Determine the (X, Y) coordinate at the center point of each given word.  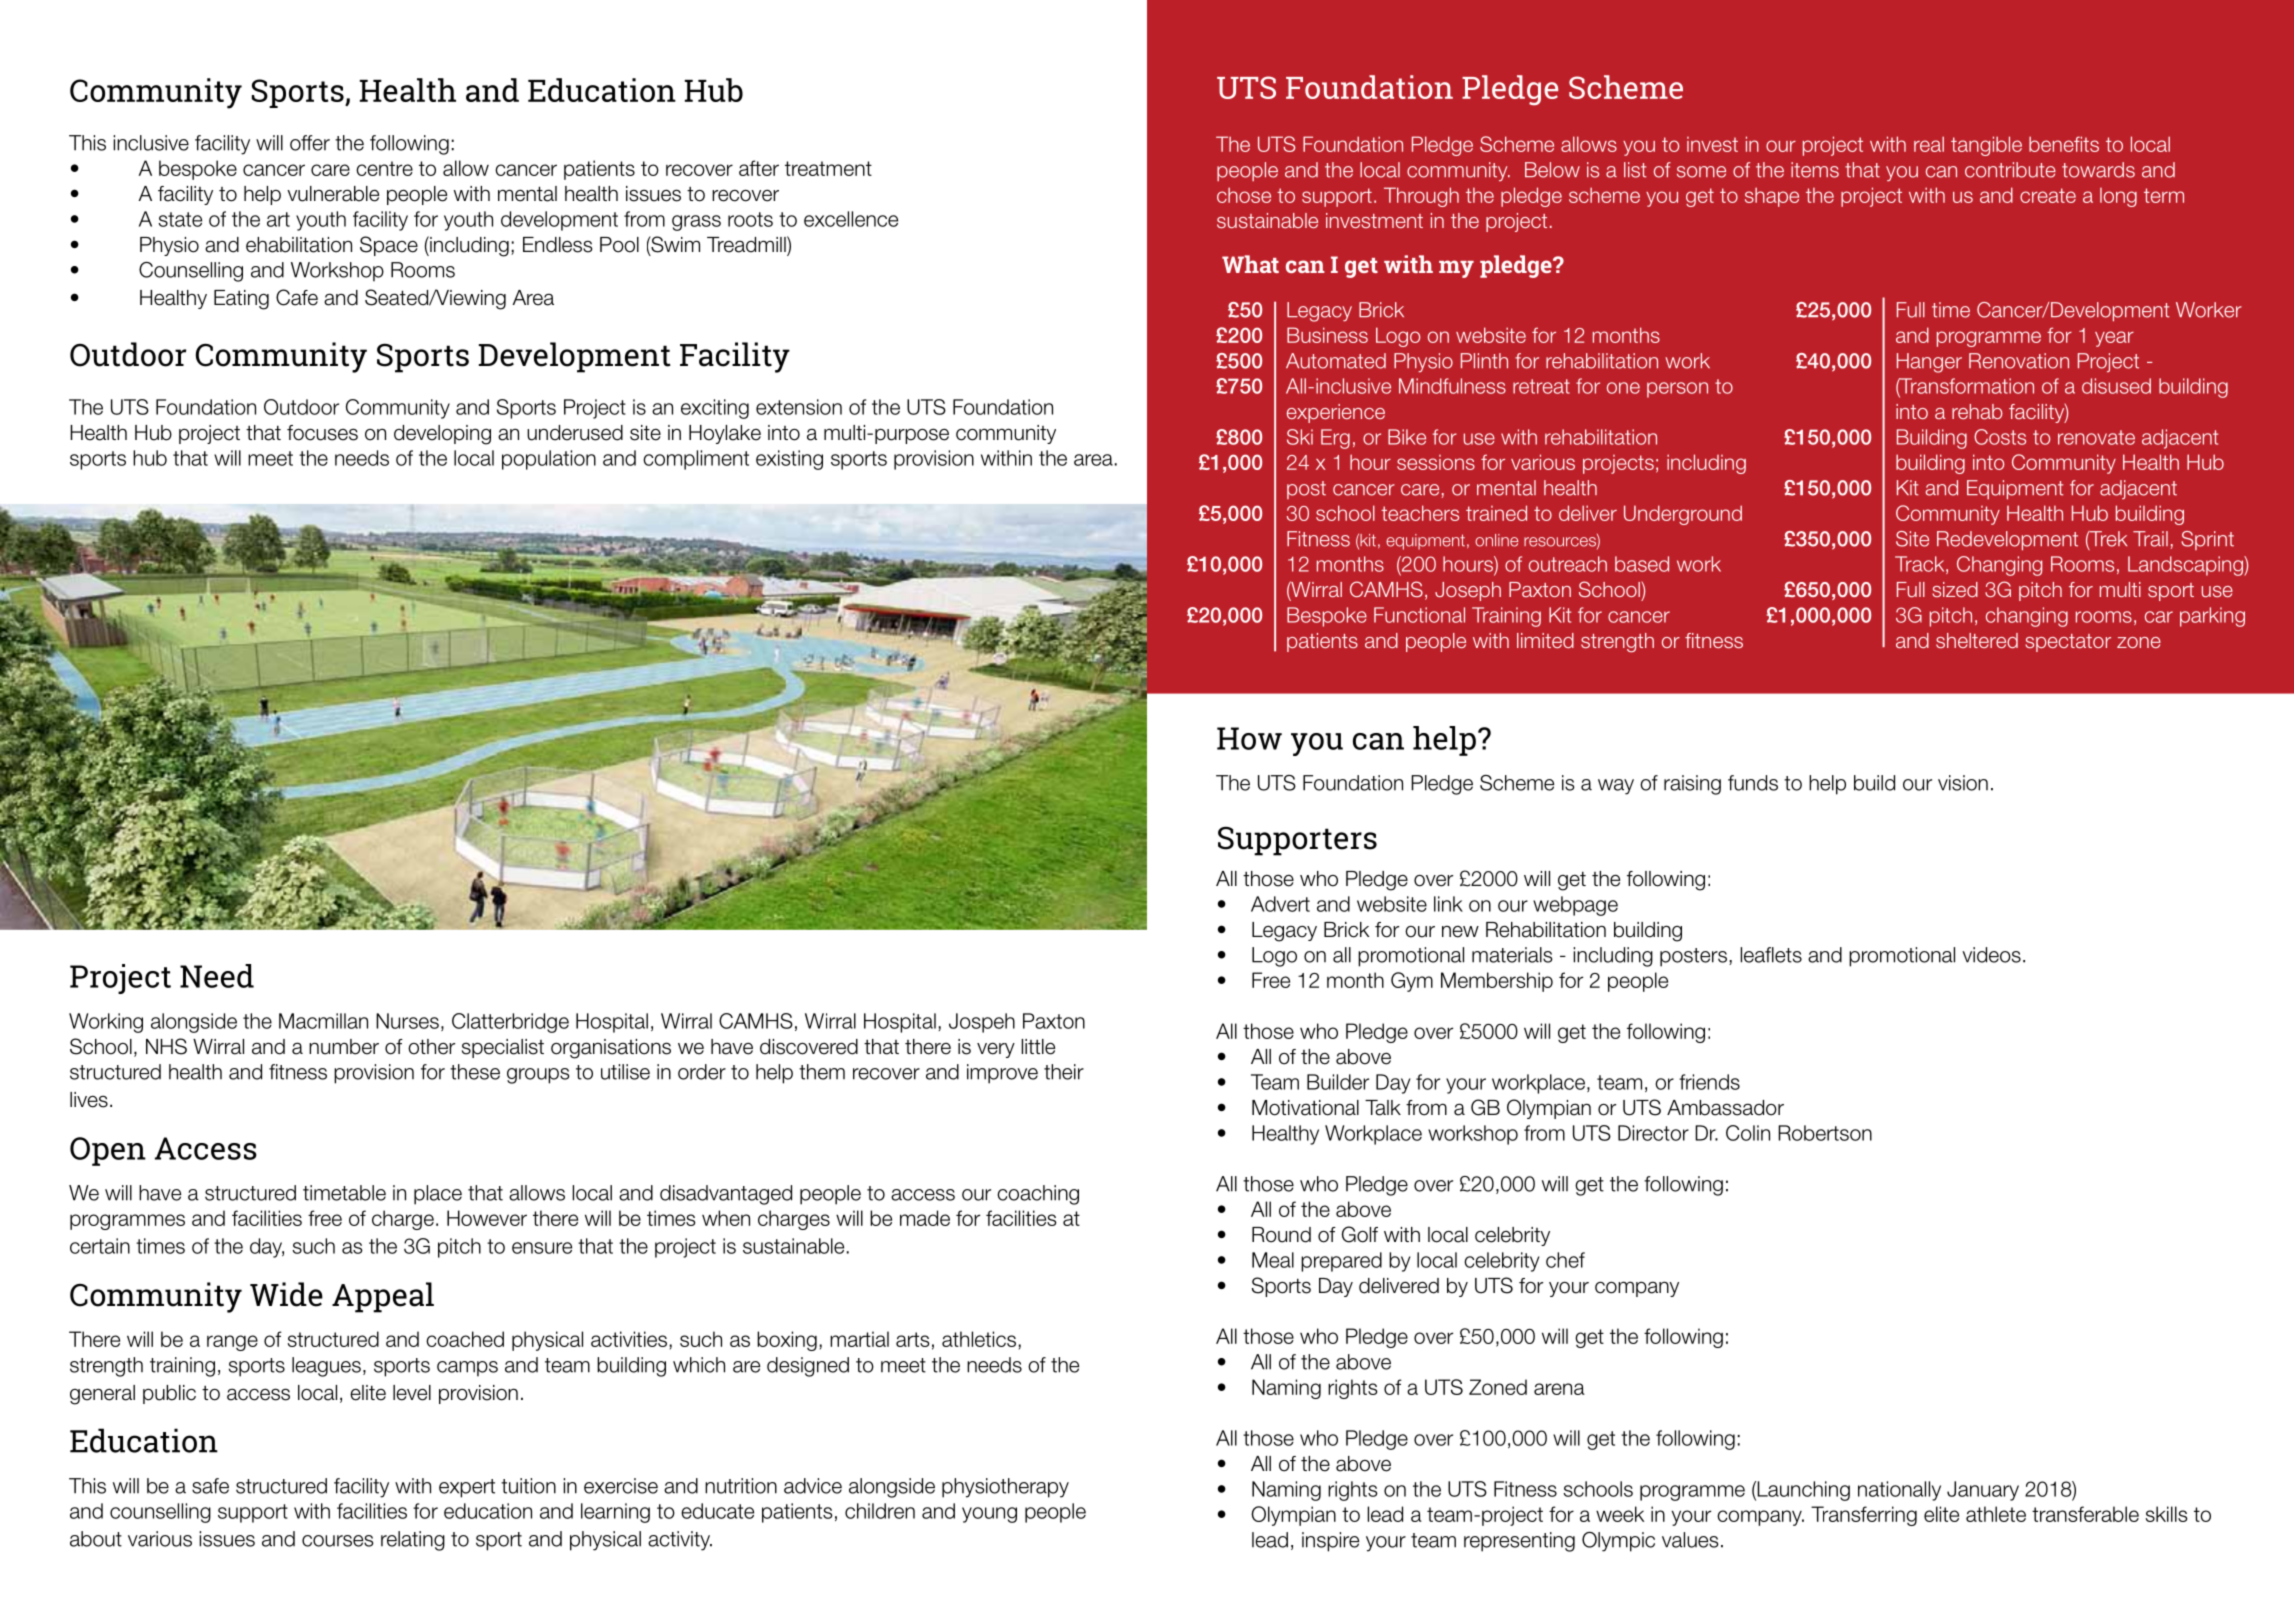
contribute (2010, 170)
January (1983, 1491)
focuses (322, 433)
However (487, 1218)
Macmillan (323, 1021)
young (989, 1515)
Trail (2150, 539)
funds (1753, 783)
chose (1244, 195)
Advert (1280, 904)
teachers (1420, 513)
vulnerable (333, 194)
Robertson (1825, 1133)
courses (338, 1541)
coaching (1038, 1195)
